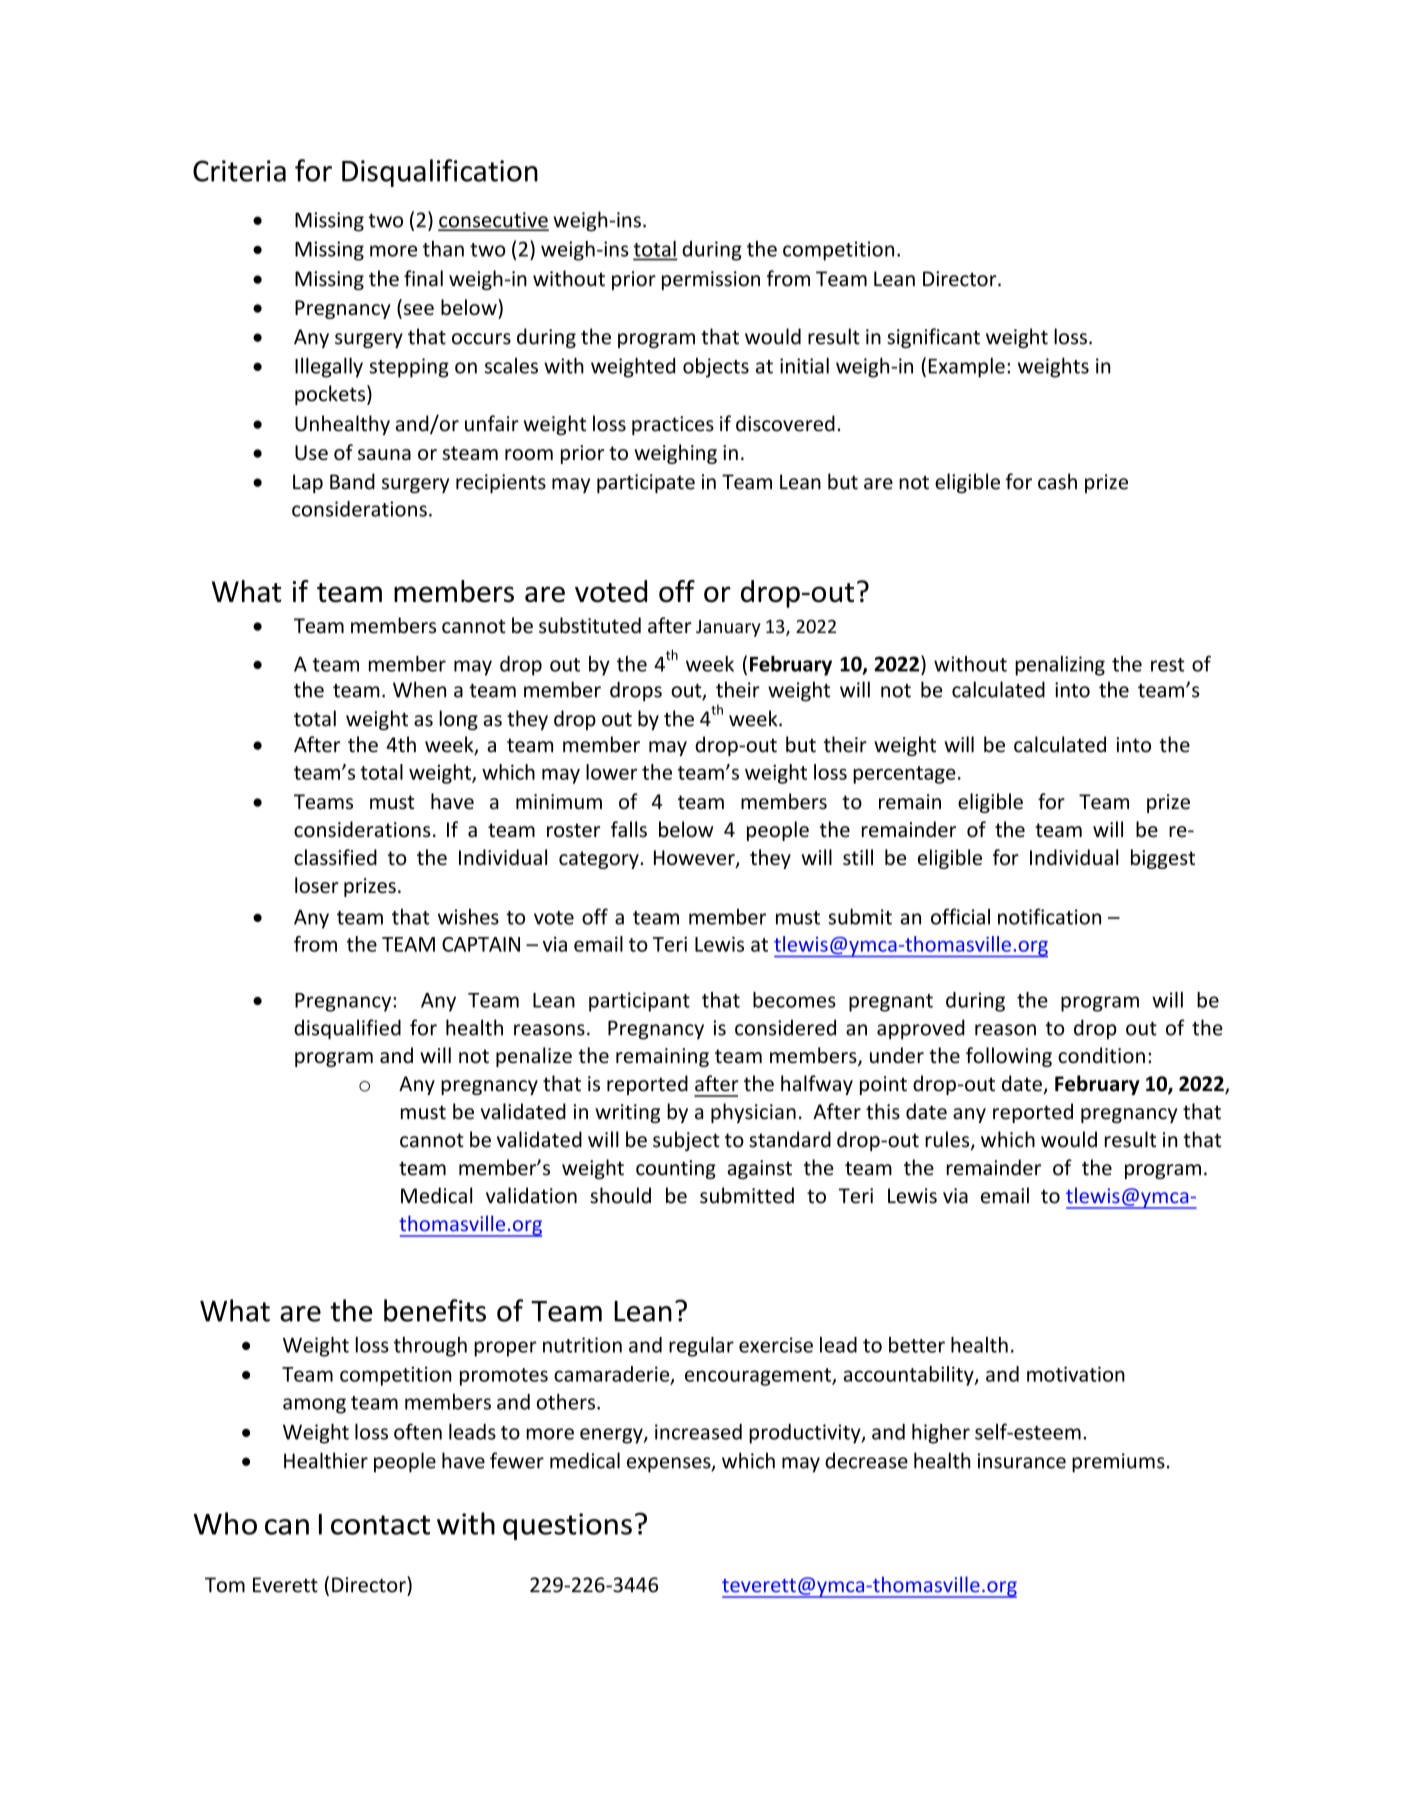 Image resolution: width=1404 pixels, height=1816 pixels. What do you see at coordinates (948, 1140) in the document?
I see `rules` at bounding box center [948, 1140].
